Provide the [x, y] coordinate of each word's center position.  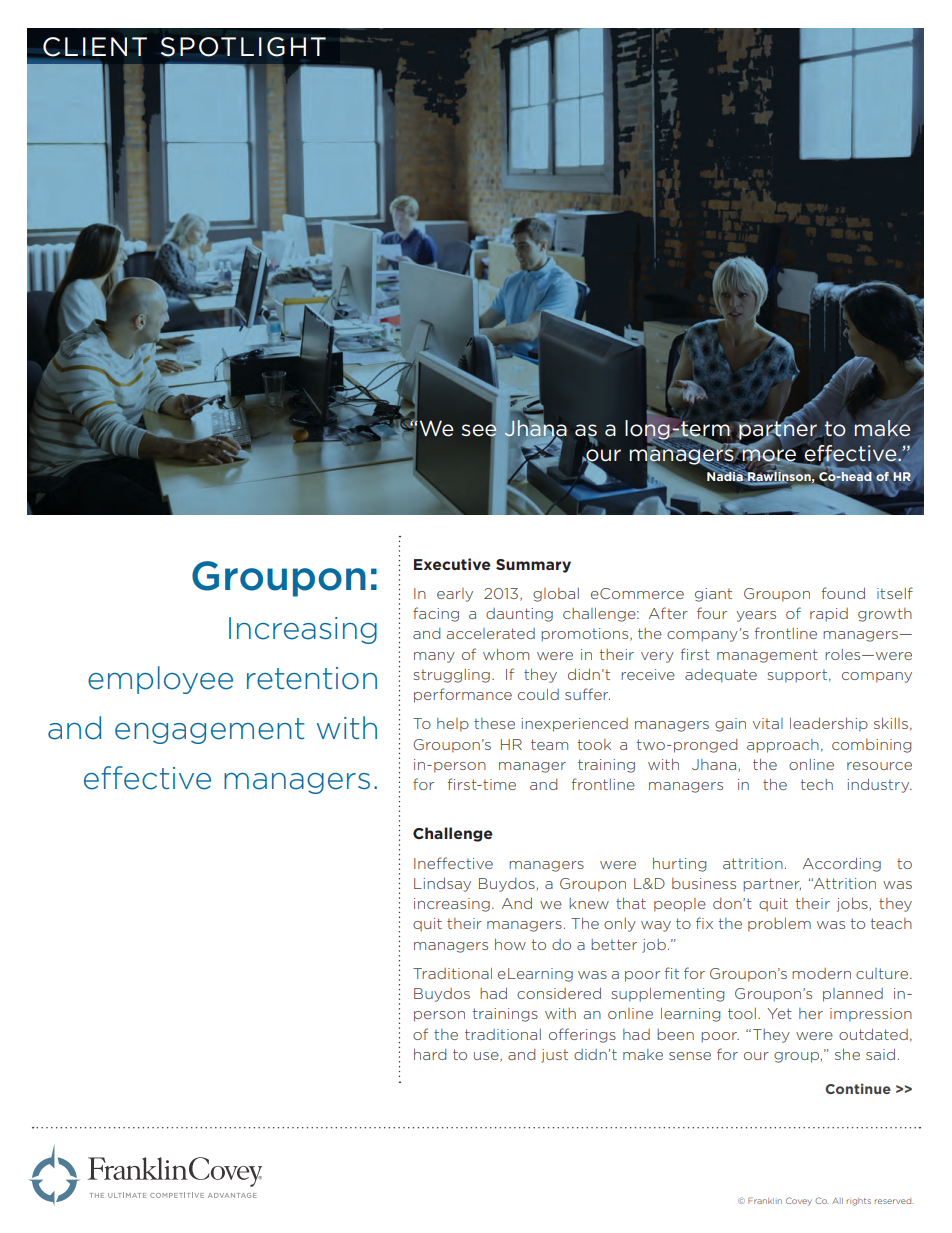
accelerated [490, 633]
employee [160, 680]
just [554, 1056]
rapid [829, 615]
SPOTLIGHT [243, 47]
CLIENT [95, 47]
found [843, 593]
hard [430, 1054]
